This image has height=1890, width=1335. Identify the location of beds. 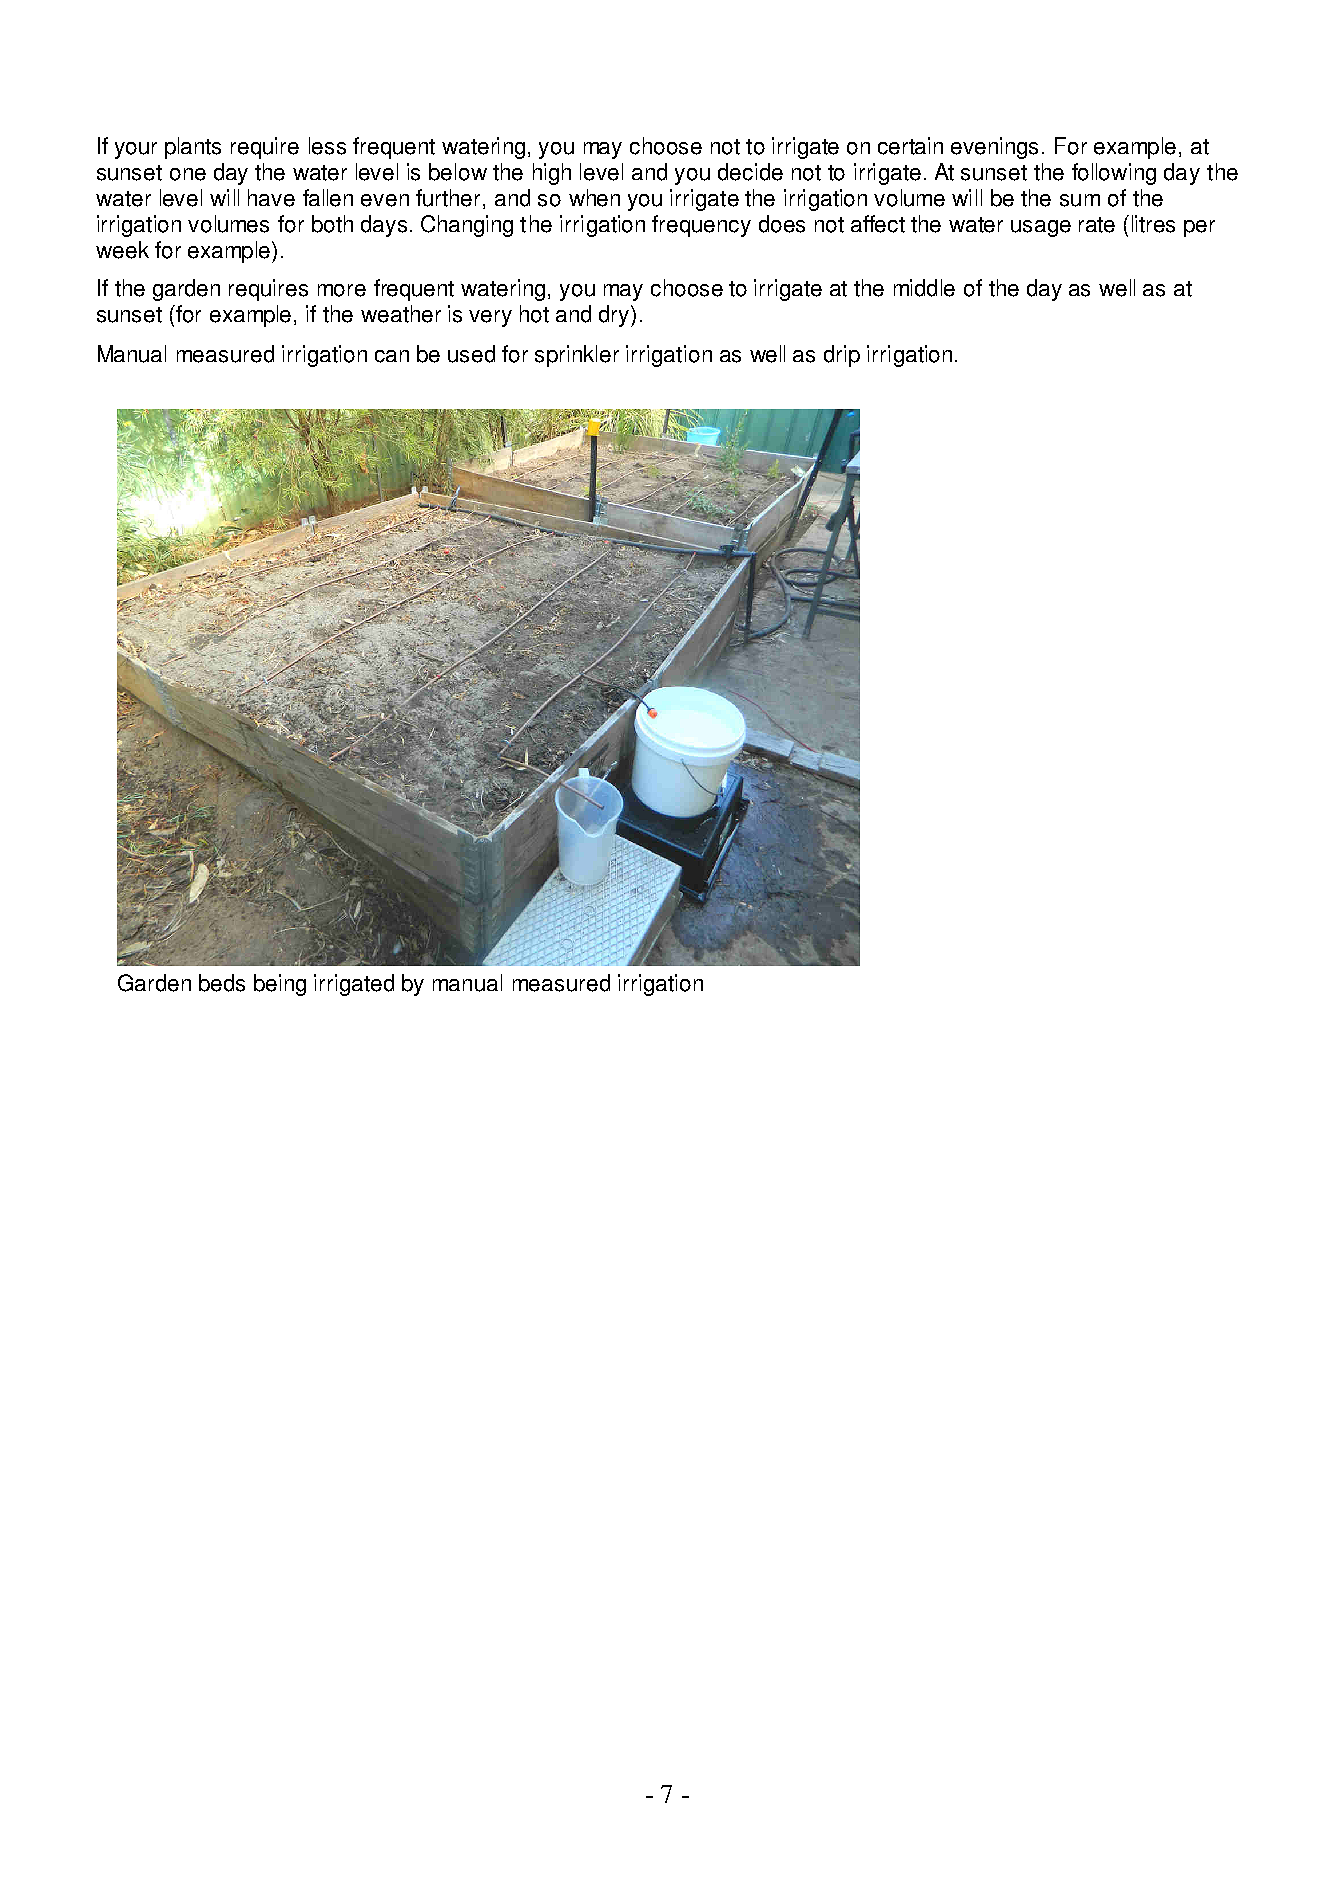
(222, 983).
